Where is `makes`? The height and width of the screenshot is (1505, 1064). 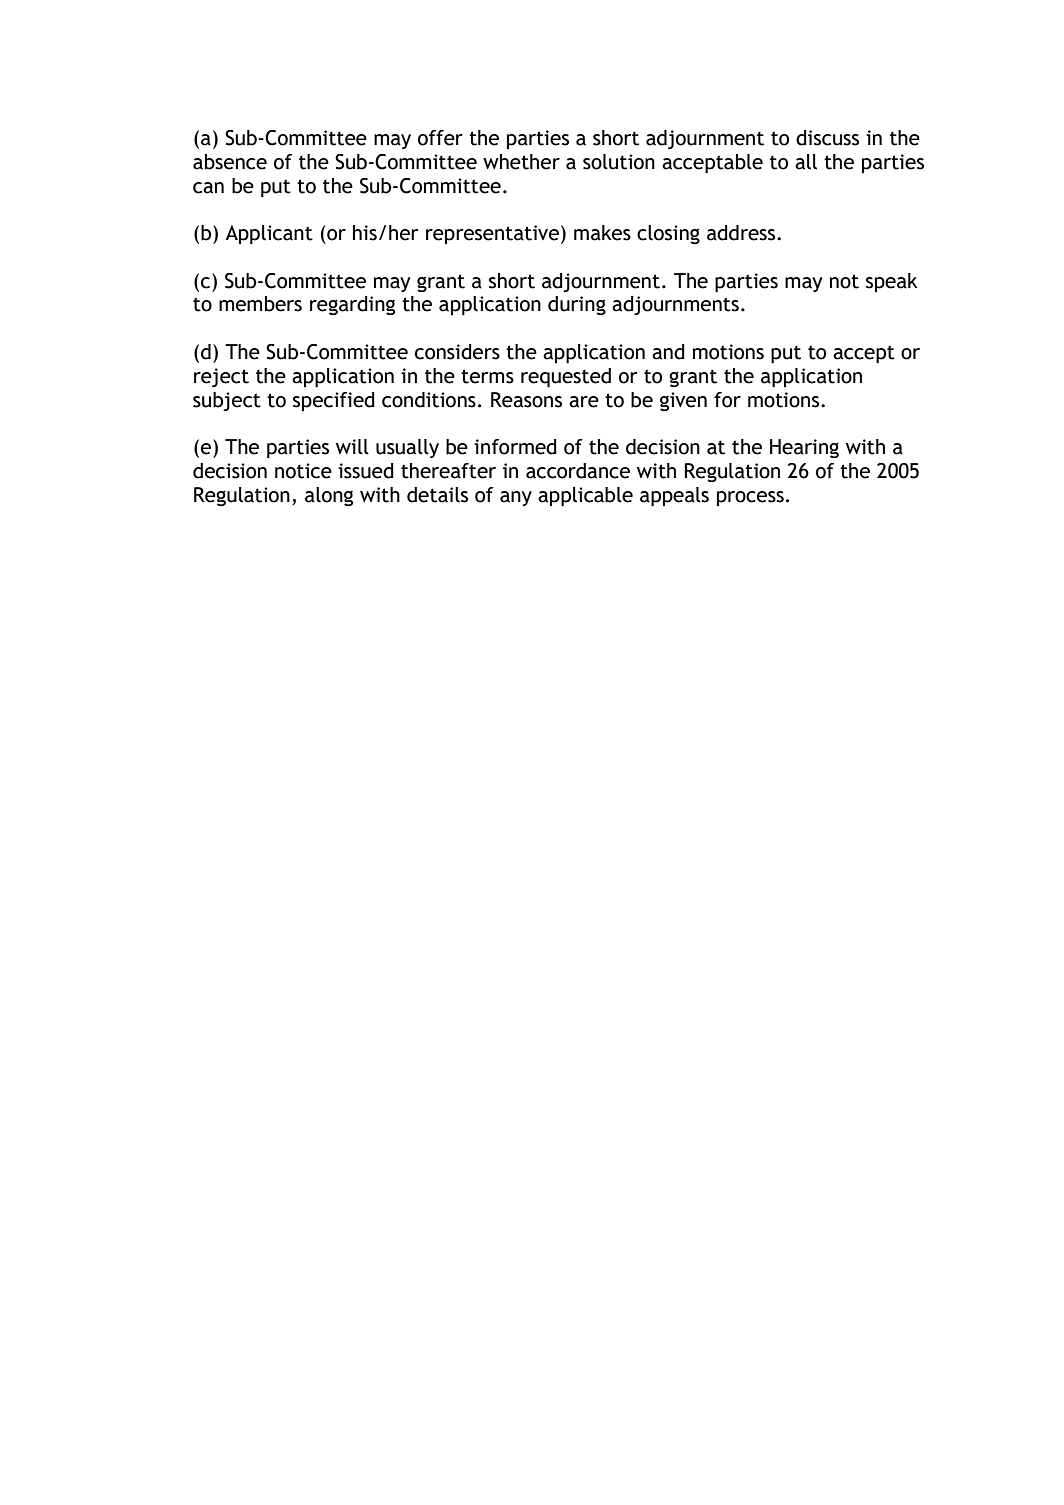
makes is located at coordinates (602, 233).
